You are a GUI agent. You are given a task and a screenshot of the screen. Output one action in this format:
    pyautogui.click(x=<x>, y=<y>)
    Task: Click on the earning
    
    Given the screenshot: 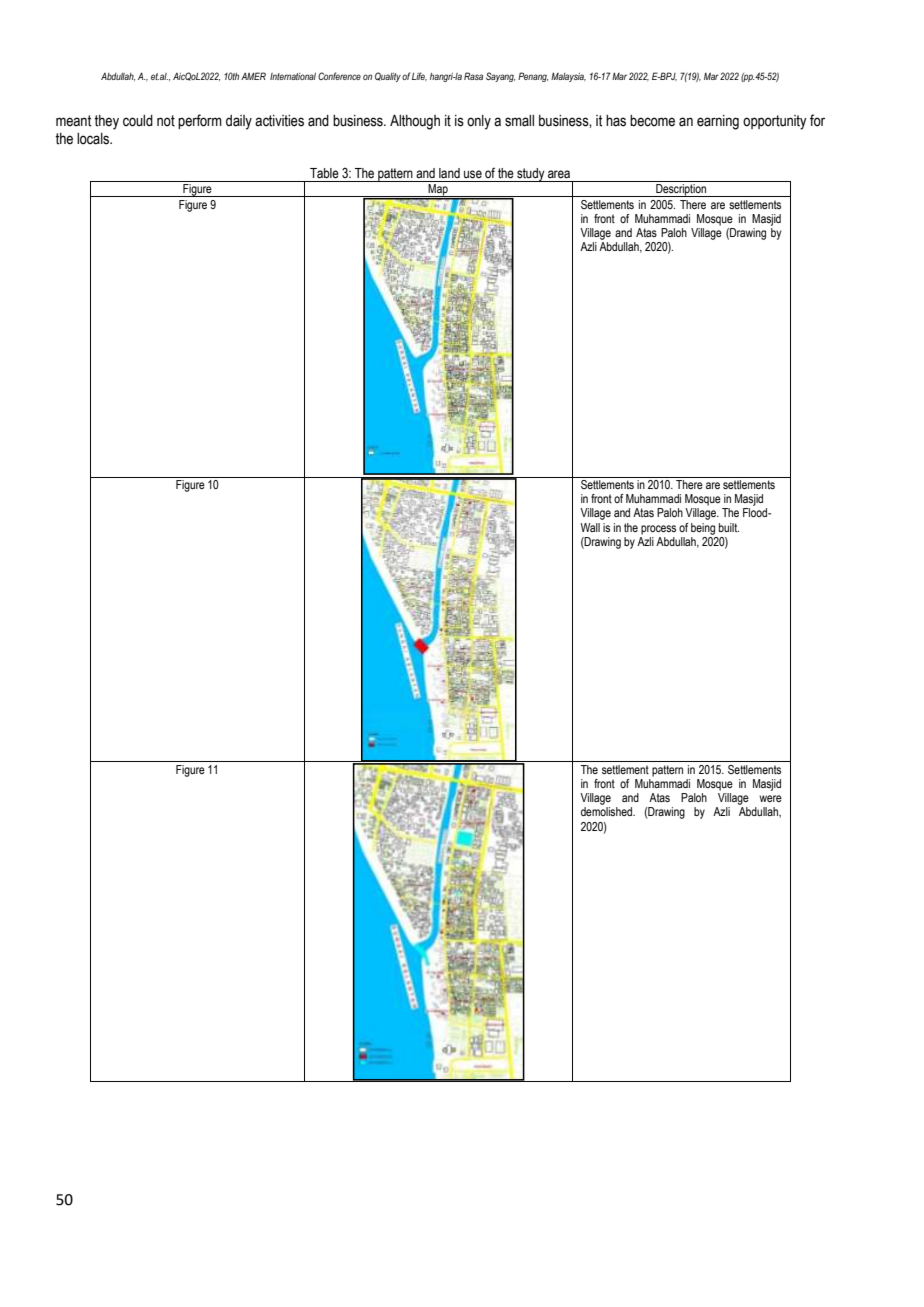 What is the action you would take?
    pyautogui.click(x=718, y=122)
